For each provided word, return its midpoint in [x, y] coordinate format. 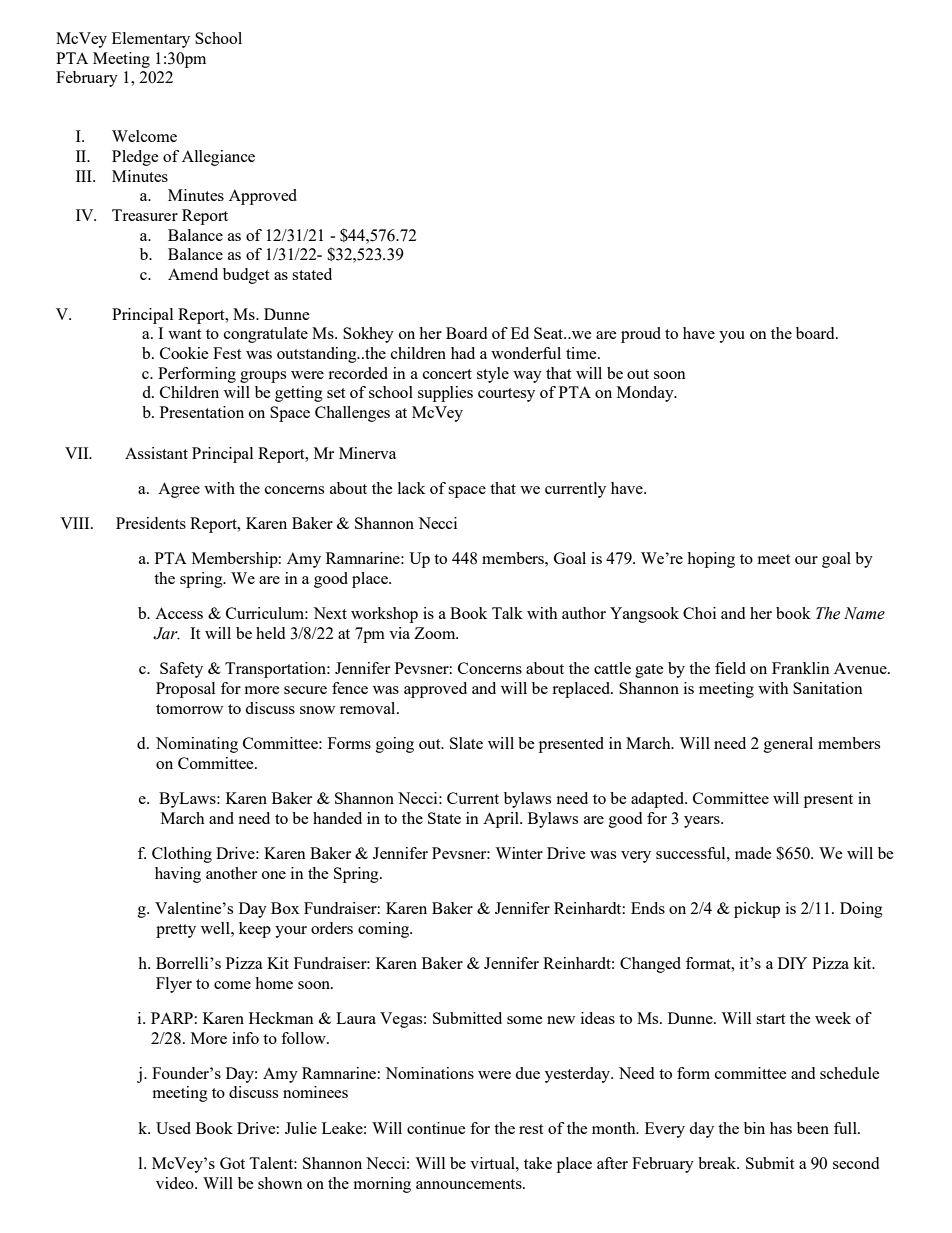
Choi [699, 613]
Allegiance [218, 158]
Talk [507, 613]
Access [179, 613]
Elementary [151, 40]
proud [641, 335]
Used [173, 1128]
